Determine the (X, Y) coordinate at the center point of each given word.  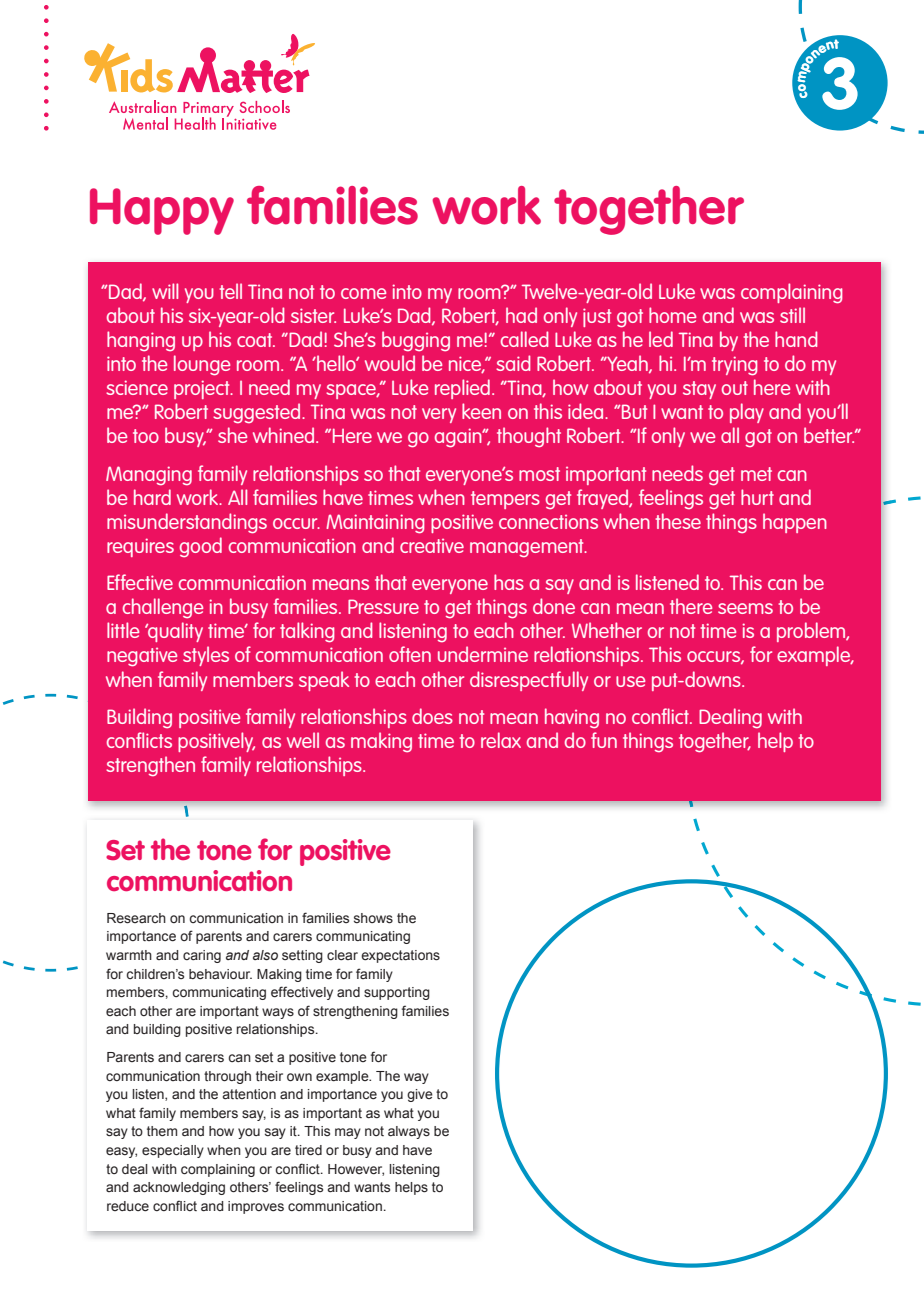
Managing (149, 475)
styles (206, 656)
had (521, 315)
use (630, 681)
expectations (400, 956)
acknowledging (179, 1188)
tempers (505, 500)
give (420, 1095)
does (432, 716)
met (756, 474)
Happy (162, 211)
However (356, 1170)
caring (202, 956)
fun (604, 740)
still (792, 315)
